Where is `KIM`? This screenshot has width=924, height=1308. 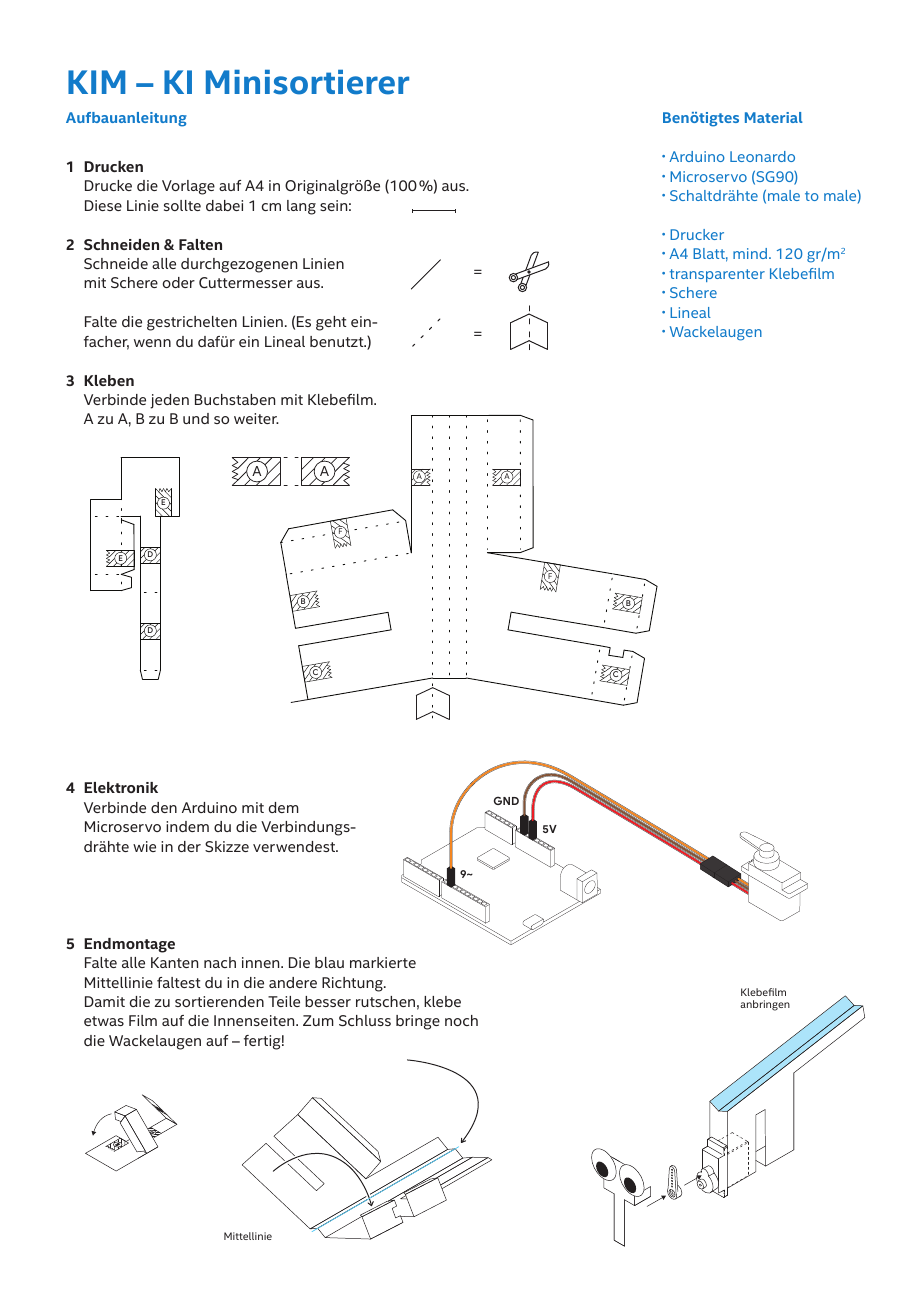
KIM is located at coordinates (96, 82).
